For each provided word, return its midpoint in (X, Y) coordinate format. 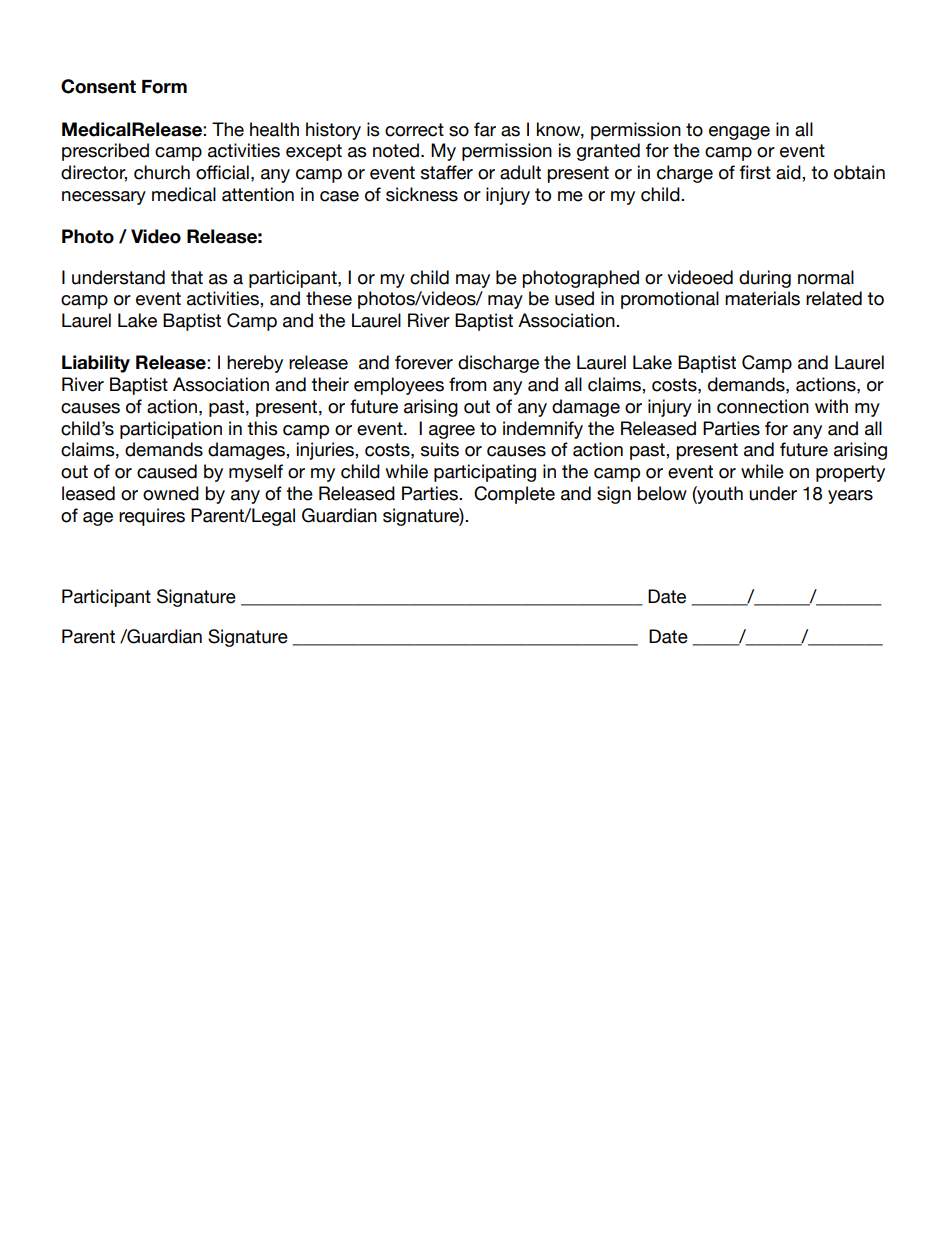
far (485, 129)
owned (171, 493)
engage (739, 133)
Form (164, 87)
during (765, 279)
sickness (422, 194)
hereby (255, 364)
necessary (104, 198)
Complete (514, 495)
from (467, 384)
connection (763, 406)
